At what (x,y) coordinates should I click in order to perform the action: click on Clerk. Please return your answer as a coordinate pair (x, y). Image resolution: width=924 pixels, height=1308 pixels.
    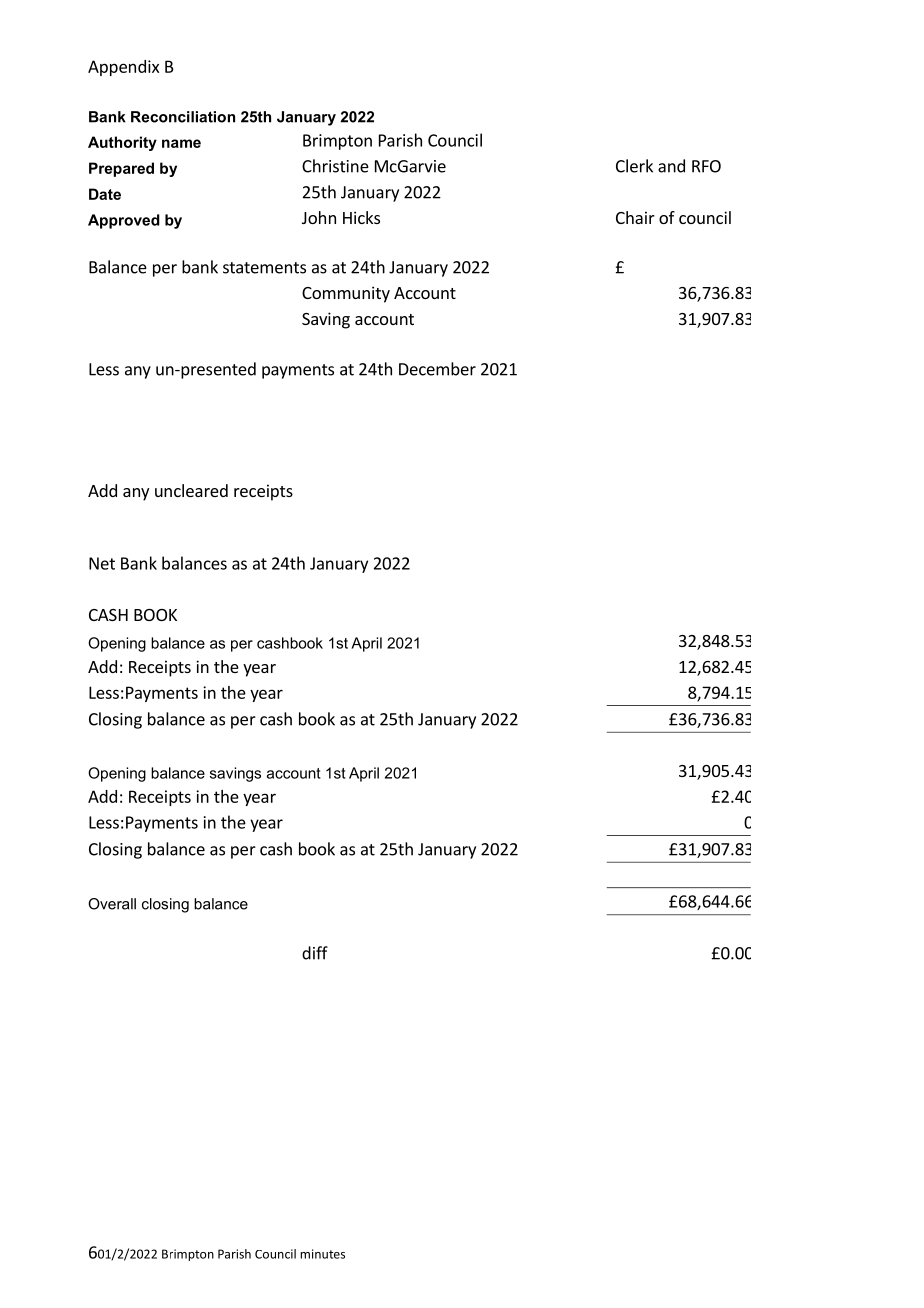
    Looking at the image, I should click on (634, 166).
